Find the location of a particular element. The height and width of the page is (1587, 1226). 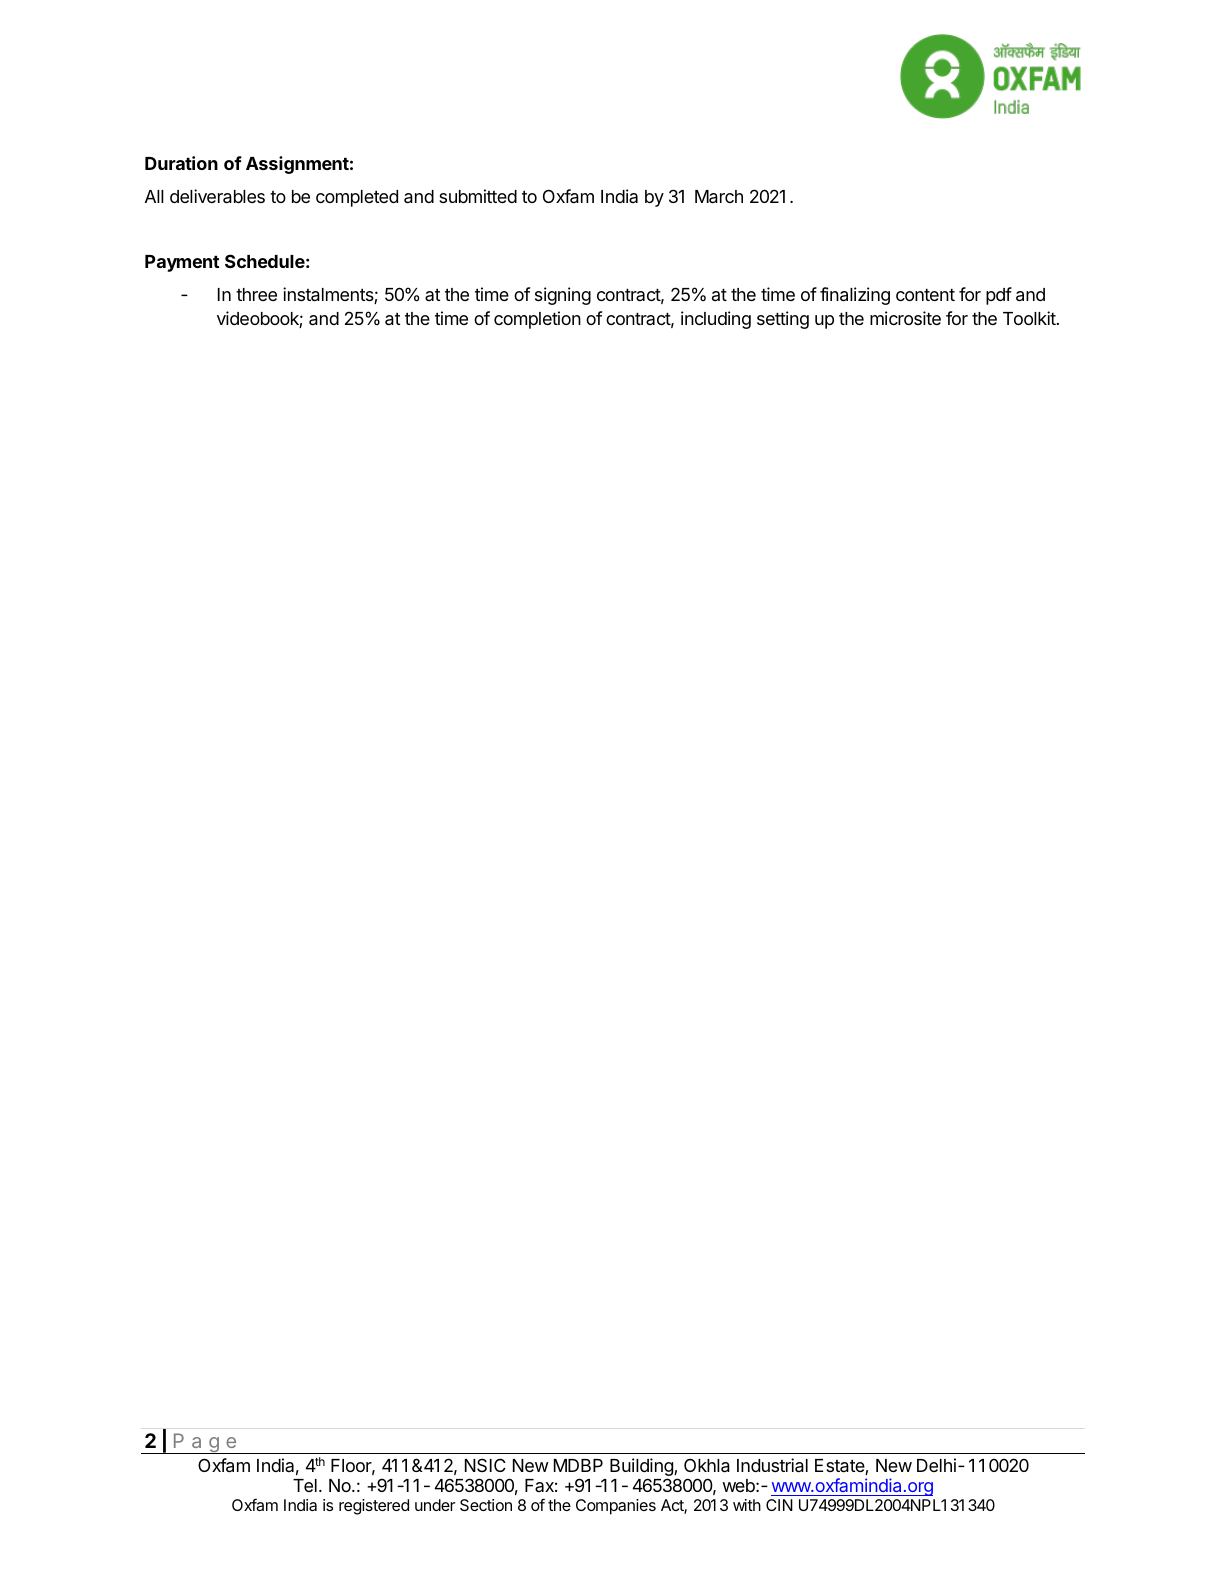

Industrial is located at coordinates (772, 1465).
